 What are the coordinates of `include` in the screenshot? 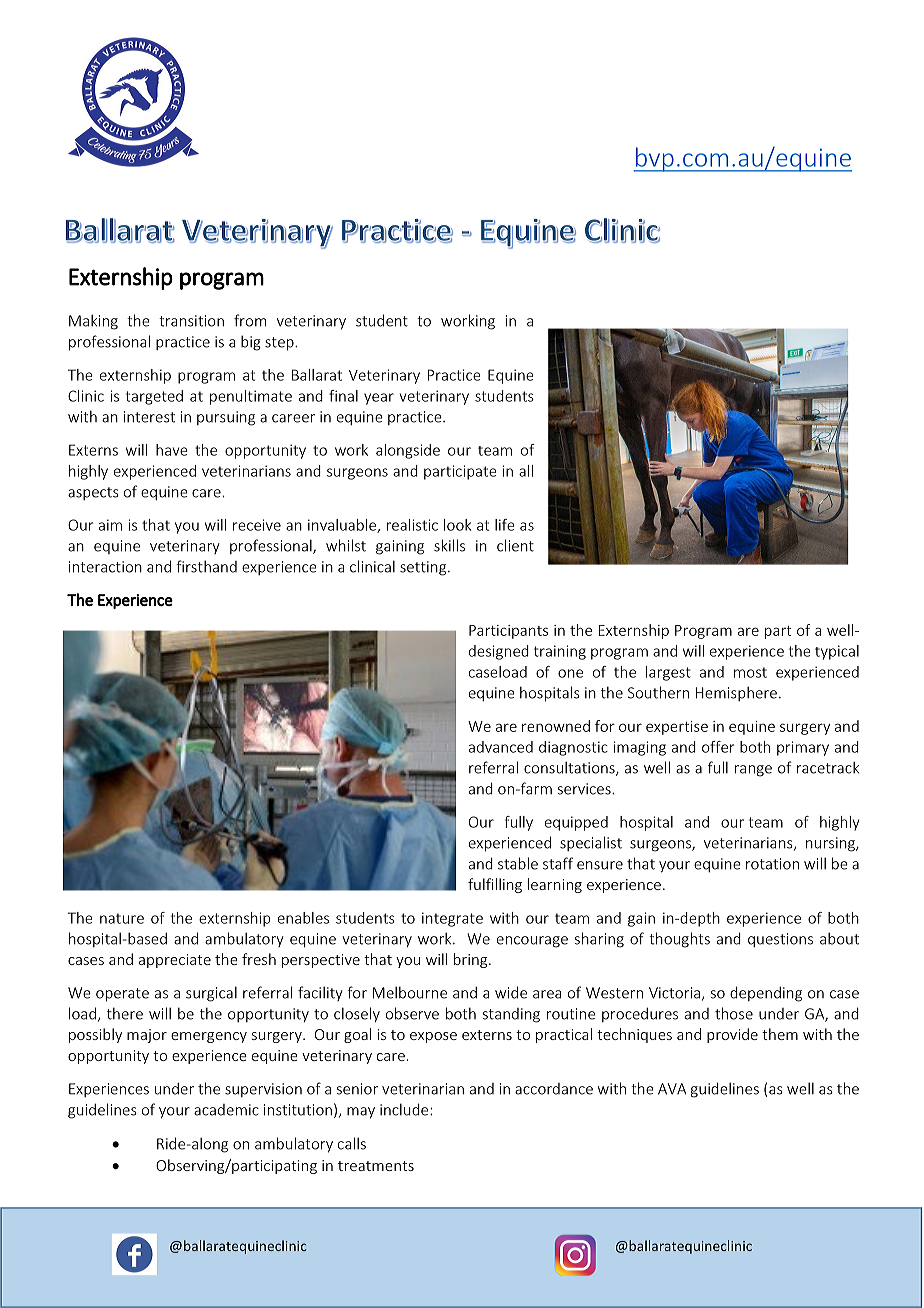 It's located at (405, 1109).
